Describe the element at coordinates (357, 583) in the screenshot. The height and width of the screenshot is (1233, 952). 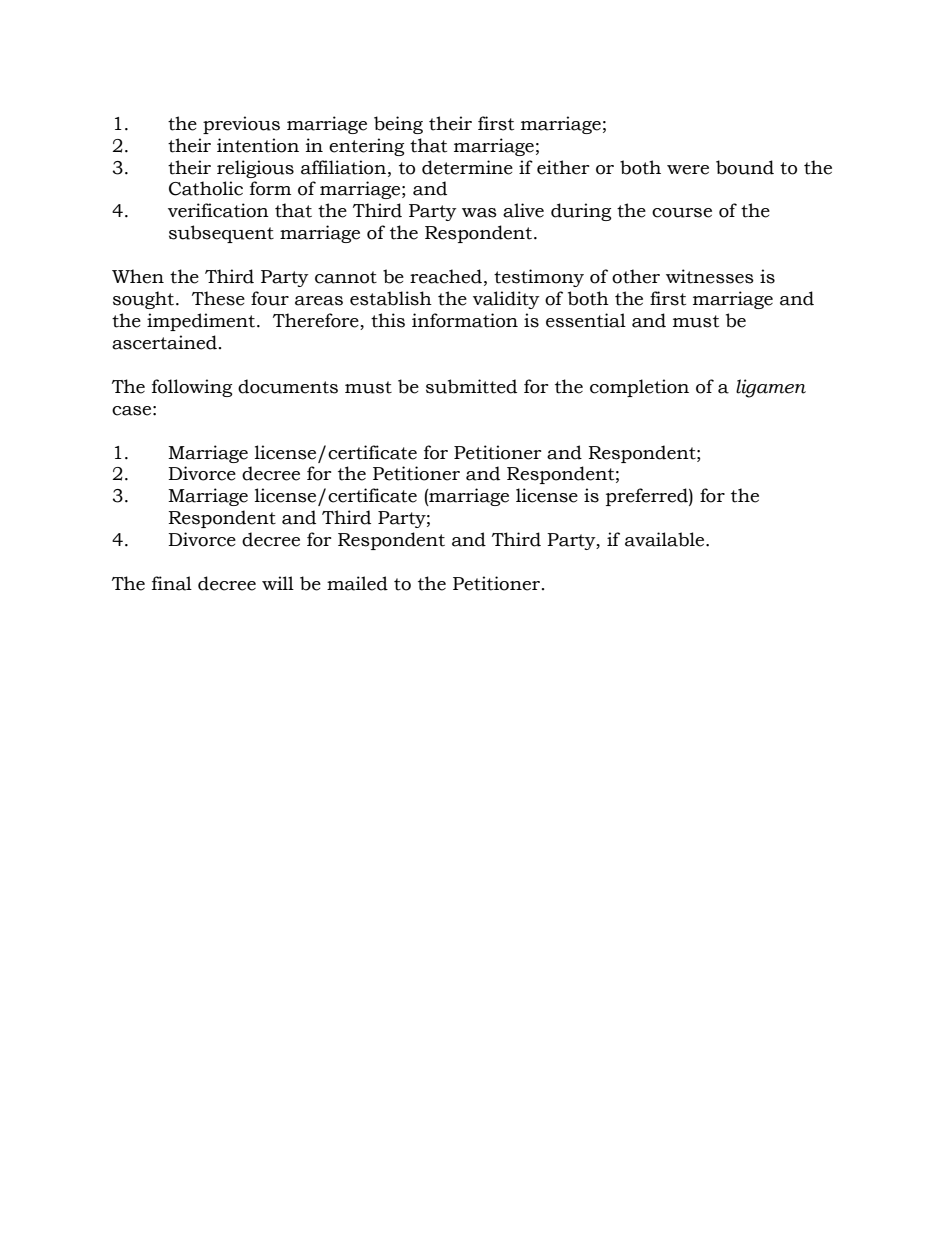
I see `mailed` at that location.
